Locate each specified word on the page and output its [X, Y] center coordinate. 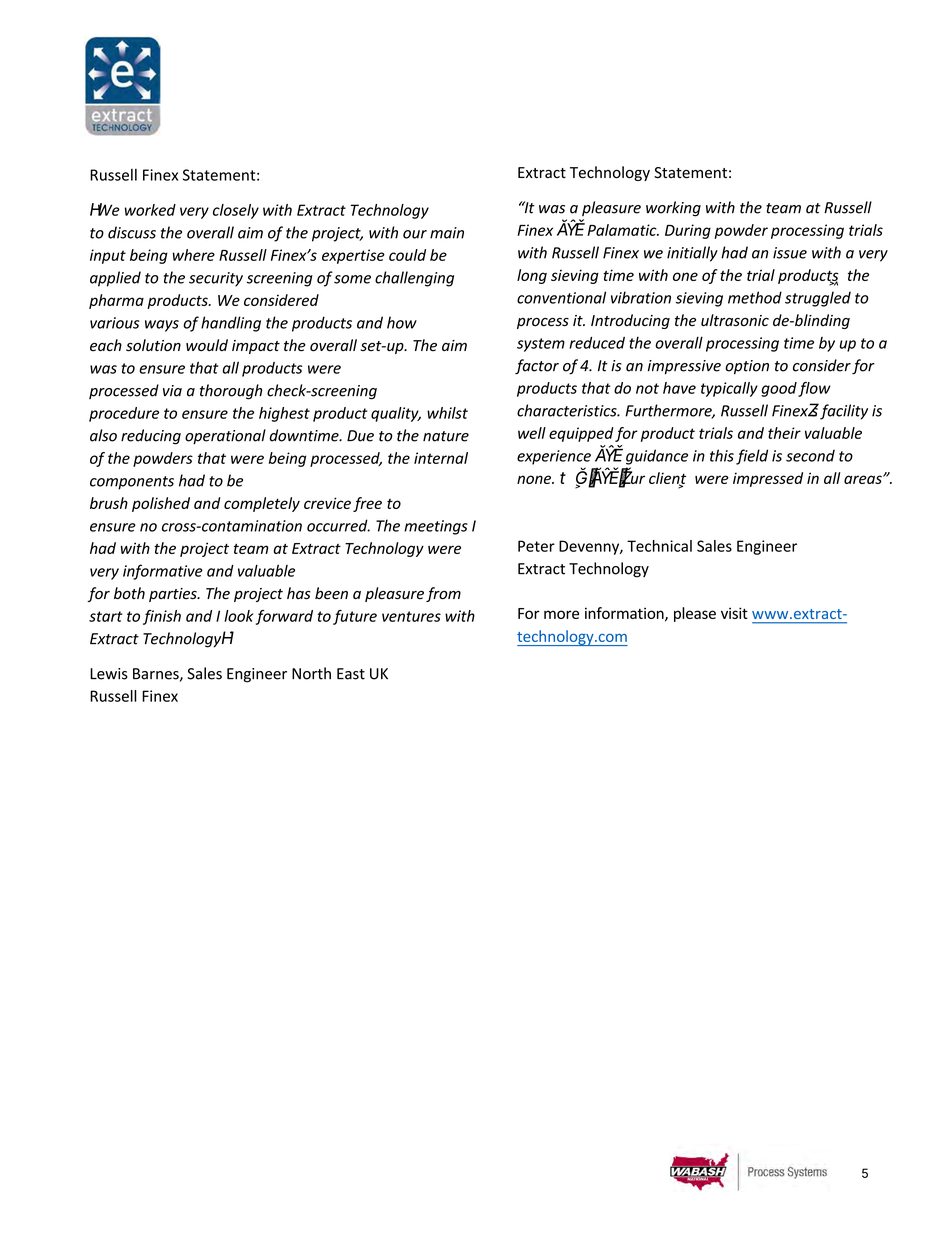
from [443, 594]
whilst [447, 413]
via [172, 391]
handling [231, 324]
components [132, 483]
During [688, 231]
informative [163, 572]
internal [441, 458]
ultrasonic [735, 320]
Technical [659, 546]
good [779, 389]
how [402, 322]
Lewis [109, 674]
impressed [768, 479]
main [447, 233]
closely [236, 211]
